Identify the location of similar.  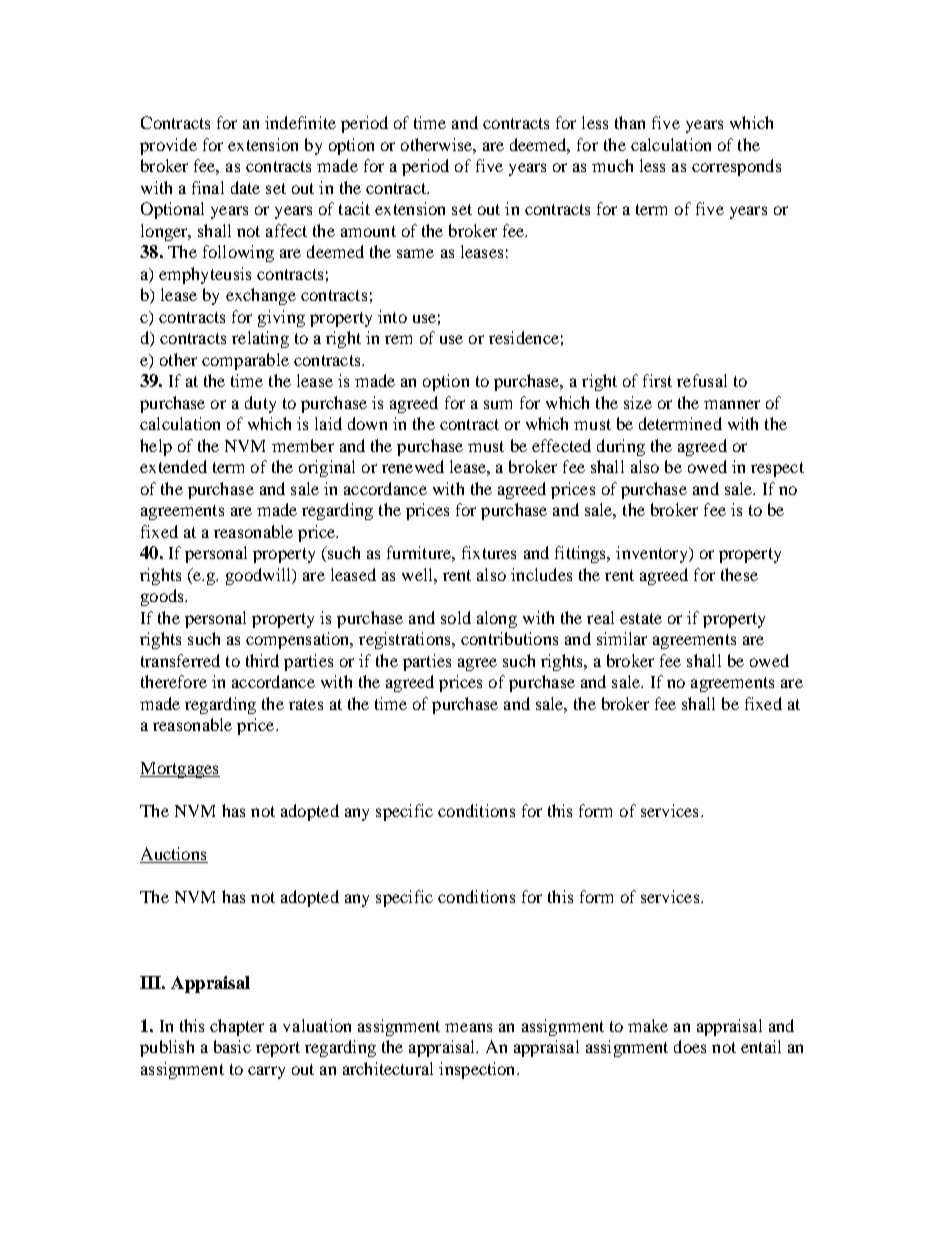
(622, 638).
